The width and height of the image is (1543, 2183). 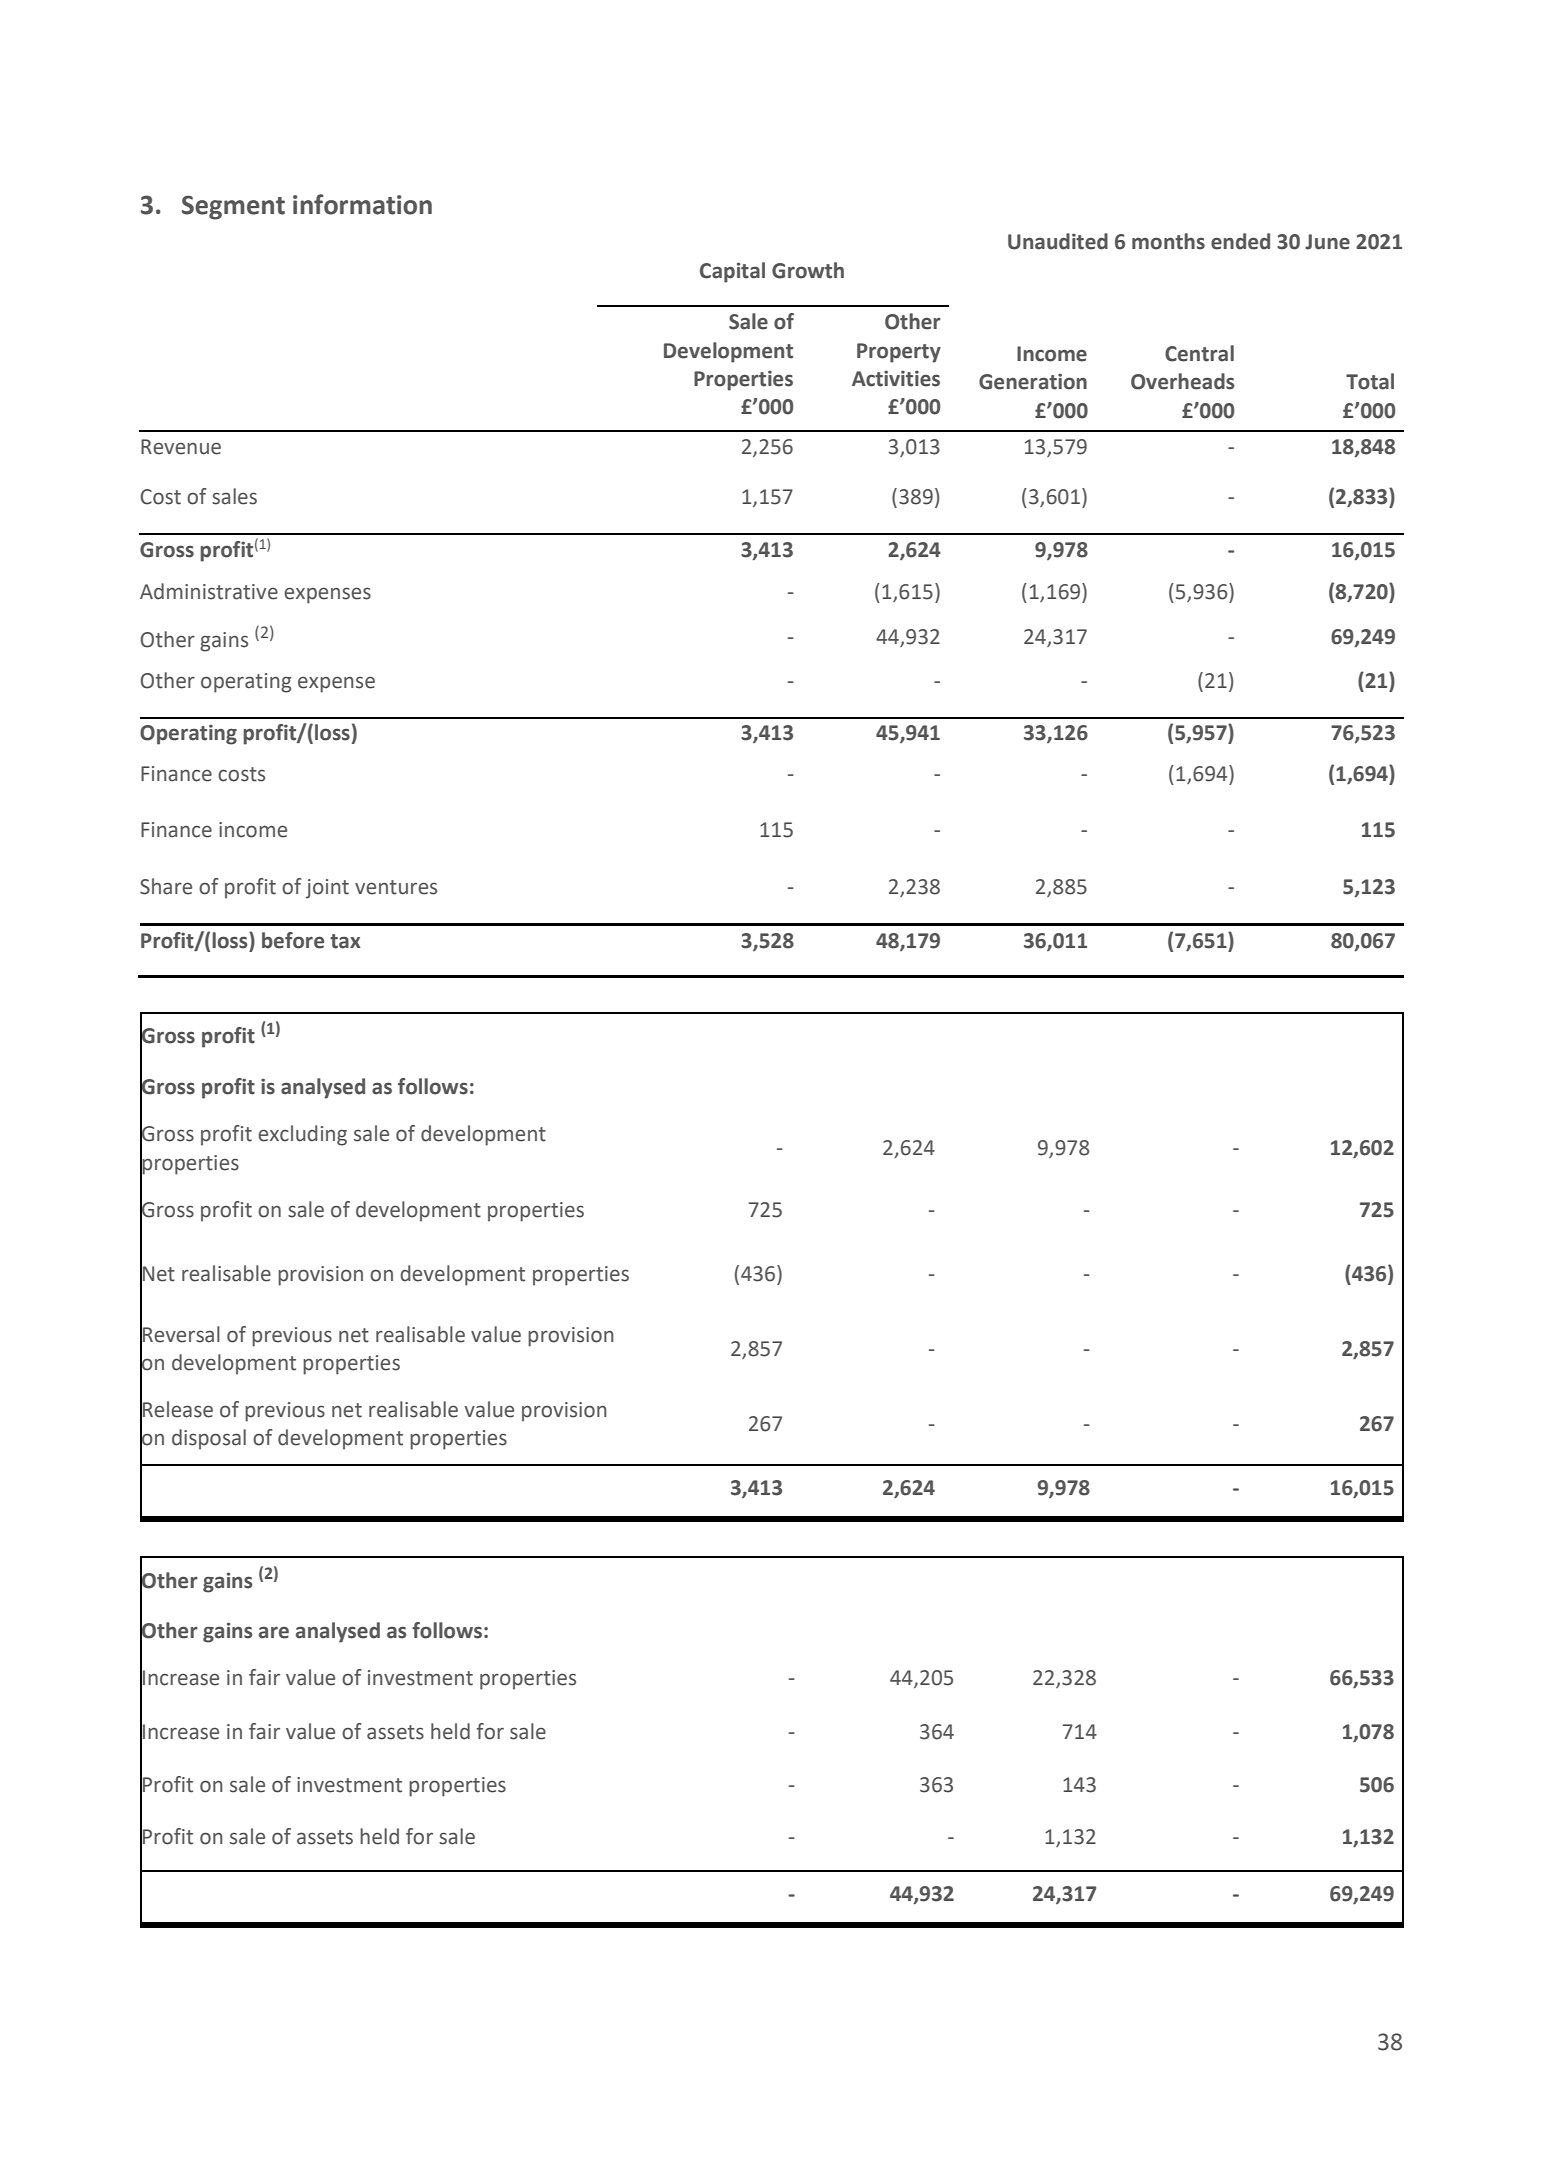 What do you see at coordinates (1240, 241) in the image?
I see `ended` at bounding box center [1240, 241].
